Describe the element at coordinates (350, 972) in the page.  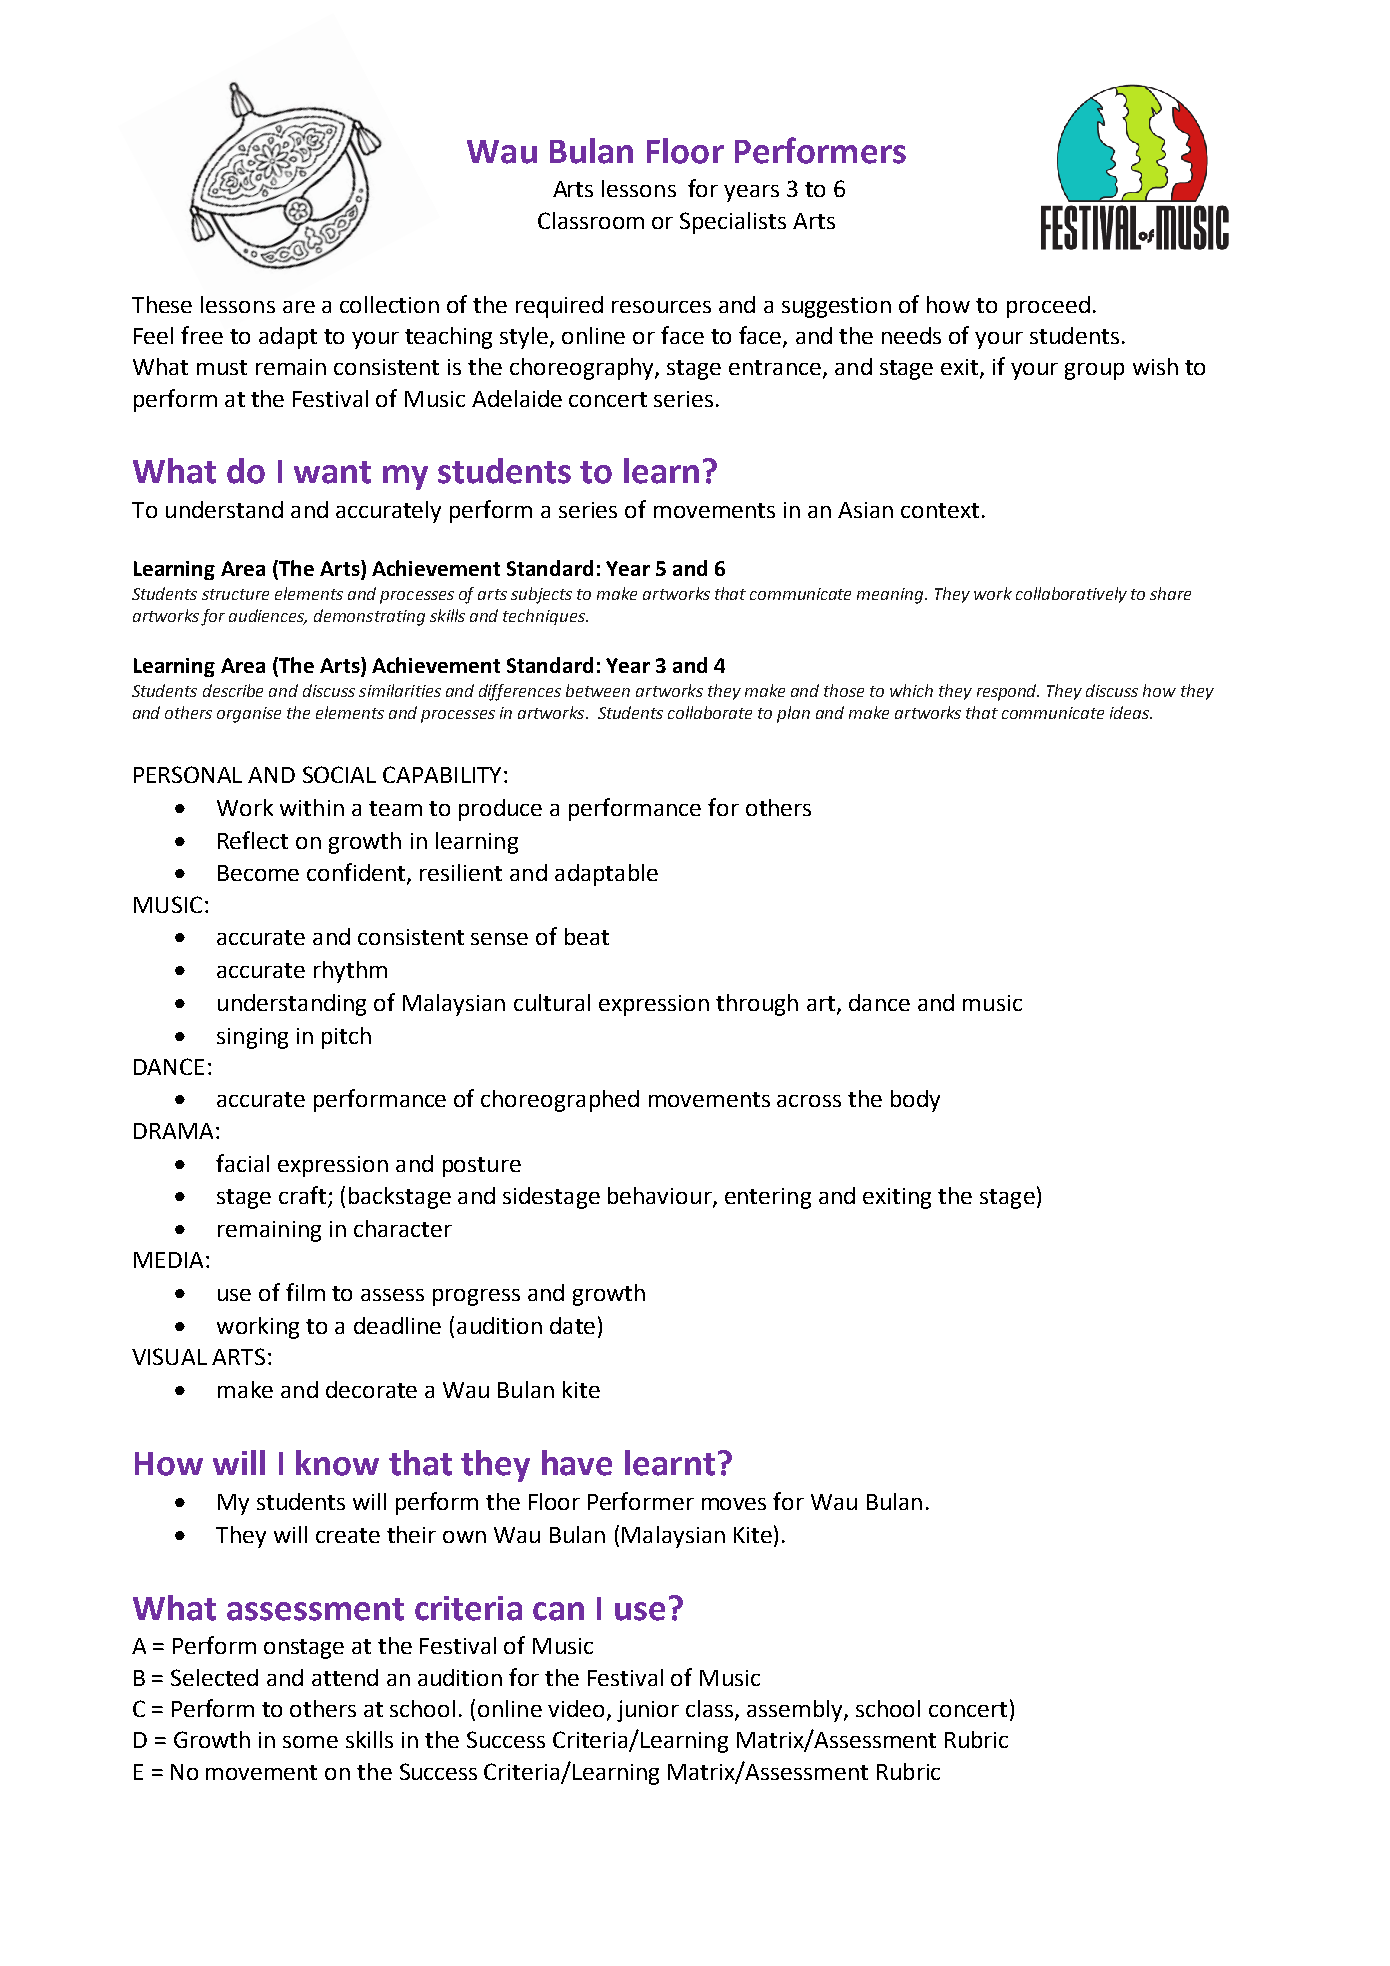
I see `rhythm` at that location.
